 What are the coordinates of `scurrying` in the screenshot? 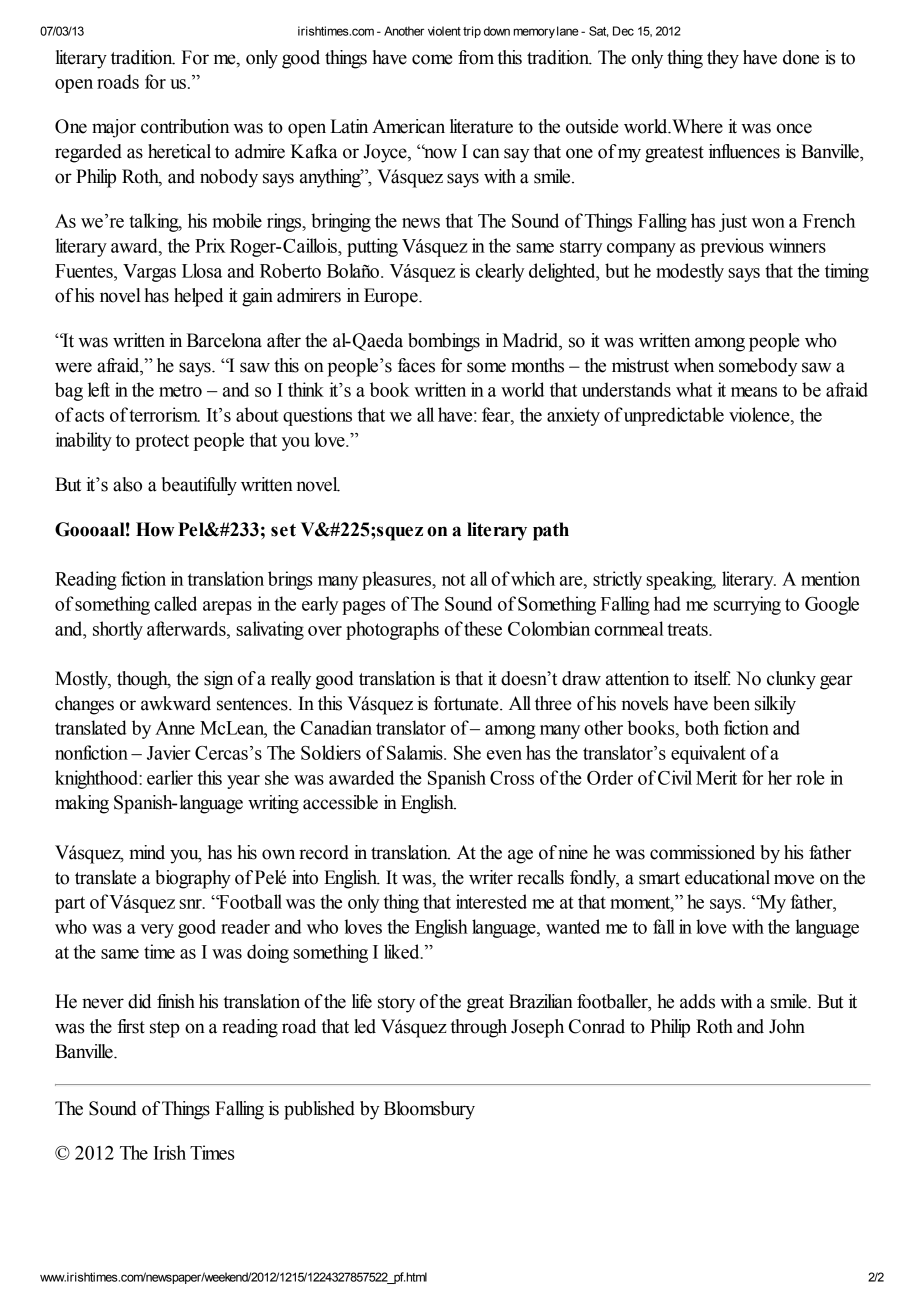 It's located at (747, 605).
